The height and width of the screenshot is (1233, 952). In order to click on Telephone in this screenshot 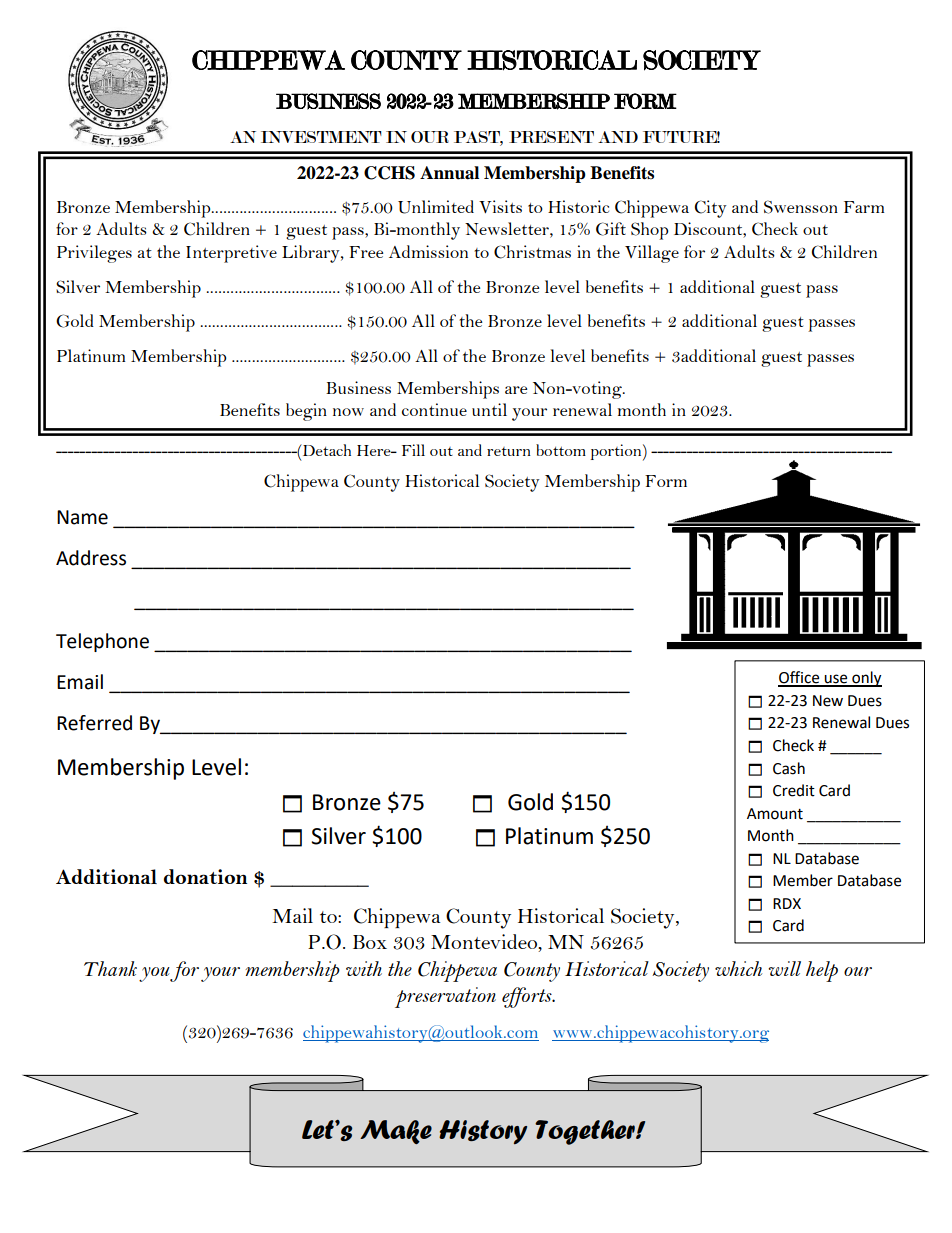, I will do `click(102, 642)`.
